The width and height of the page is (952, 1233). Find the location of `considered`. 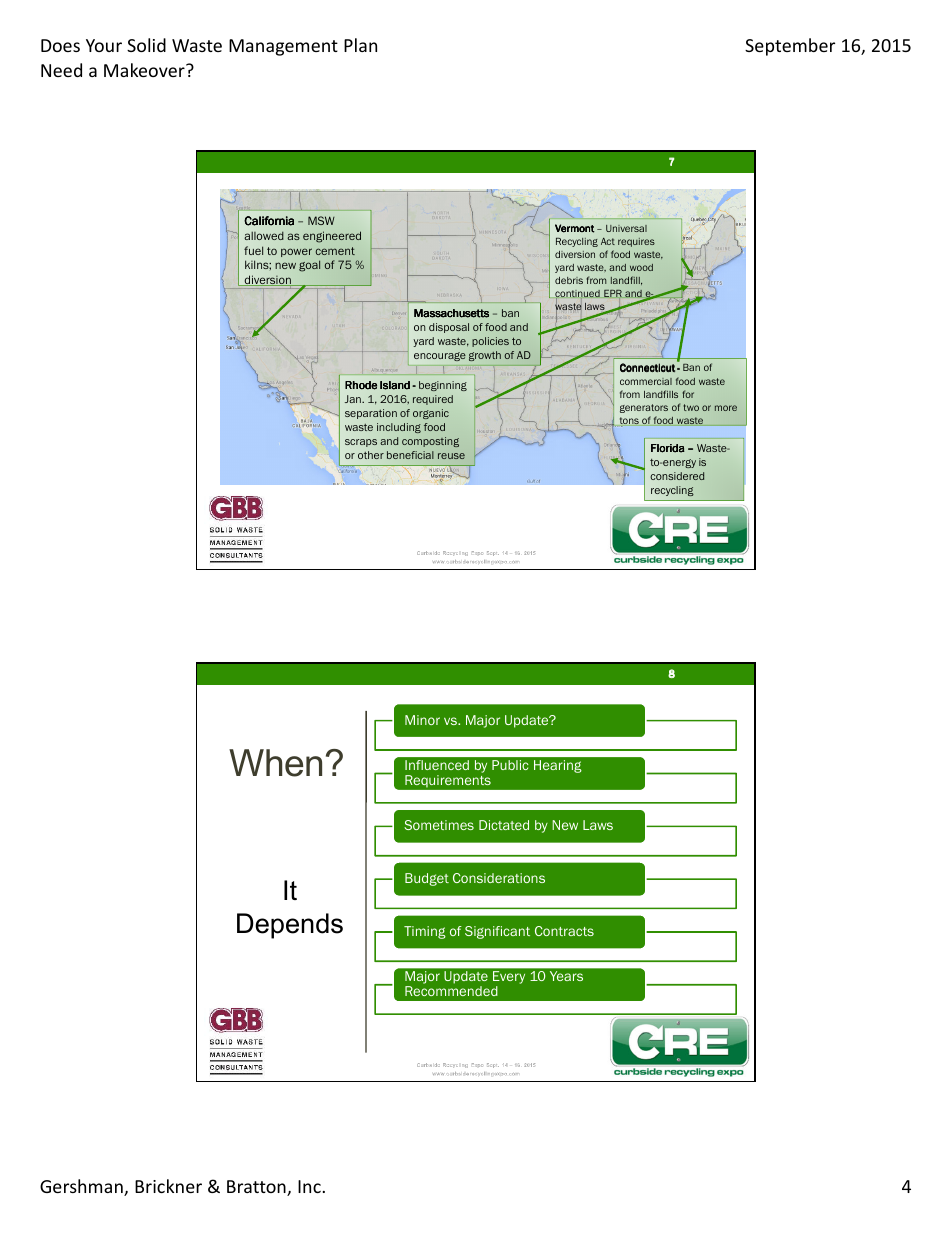

considered is located at coordinates (677, 476).
